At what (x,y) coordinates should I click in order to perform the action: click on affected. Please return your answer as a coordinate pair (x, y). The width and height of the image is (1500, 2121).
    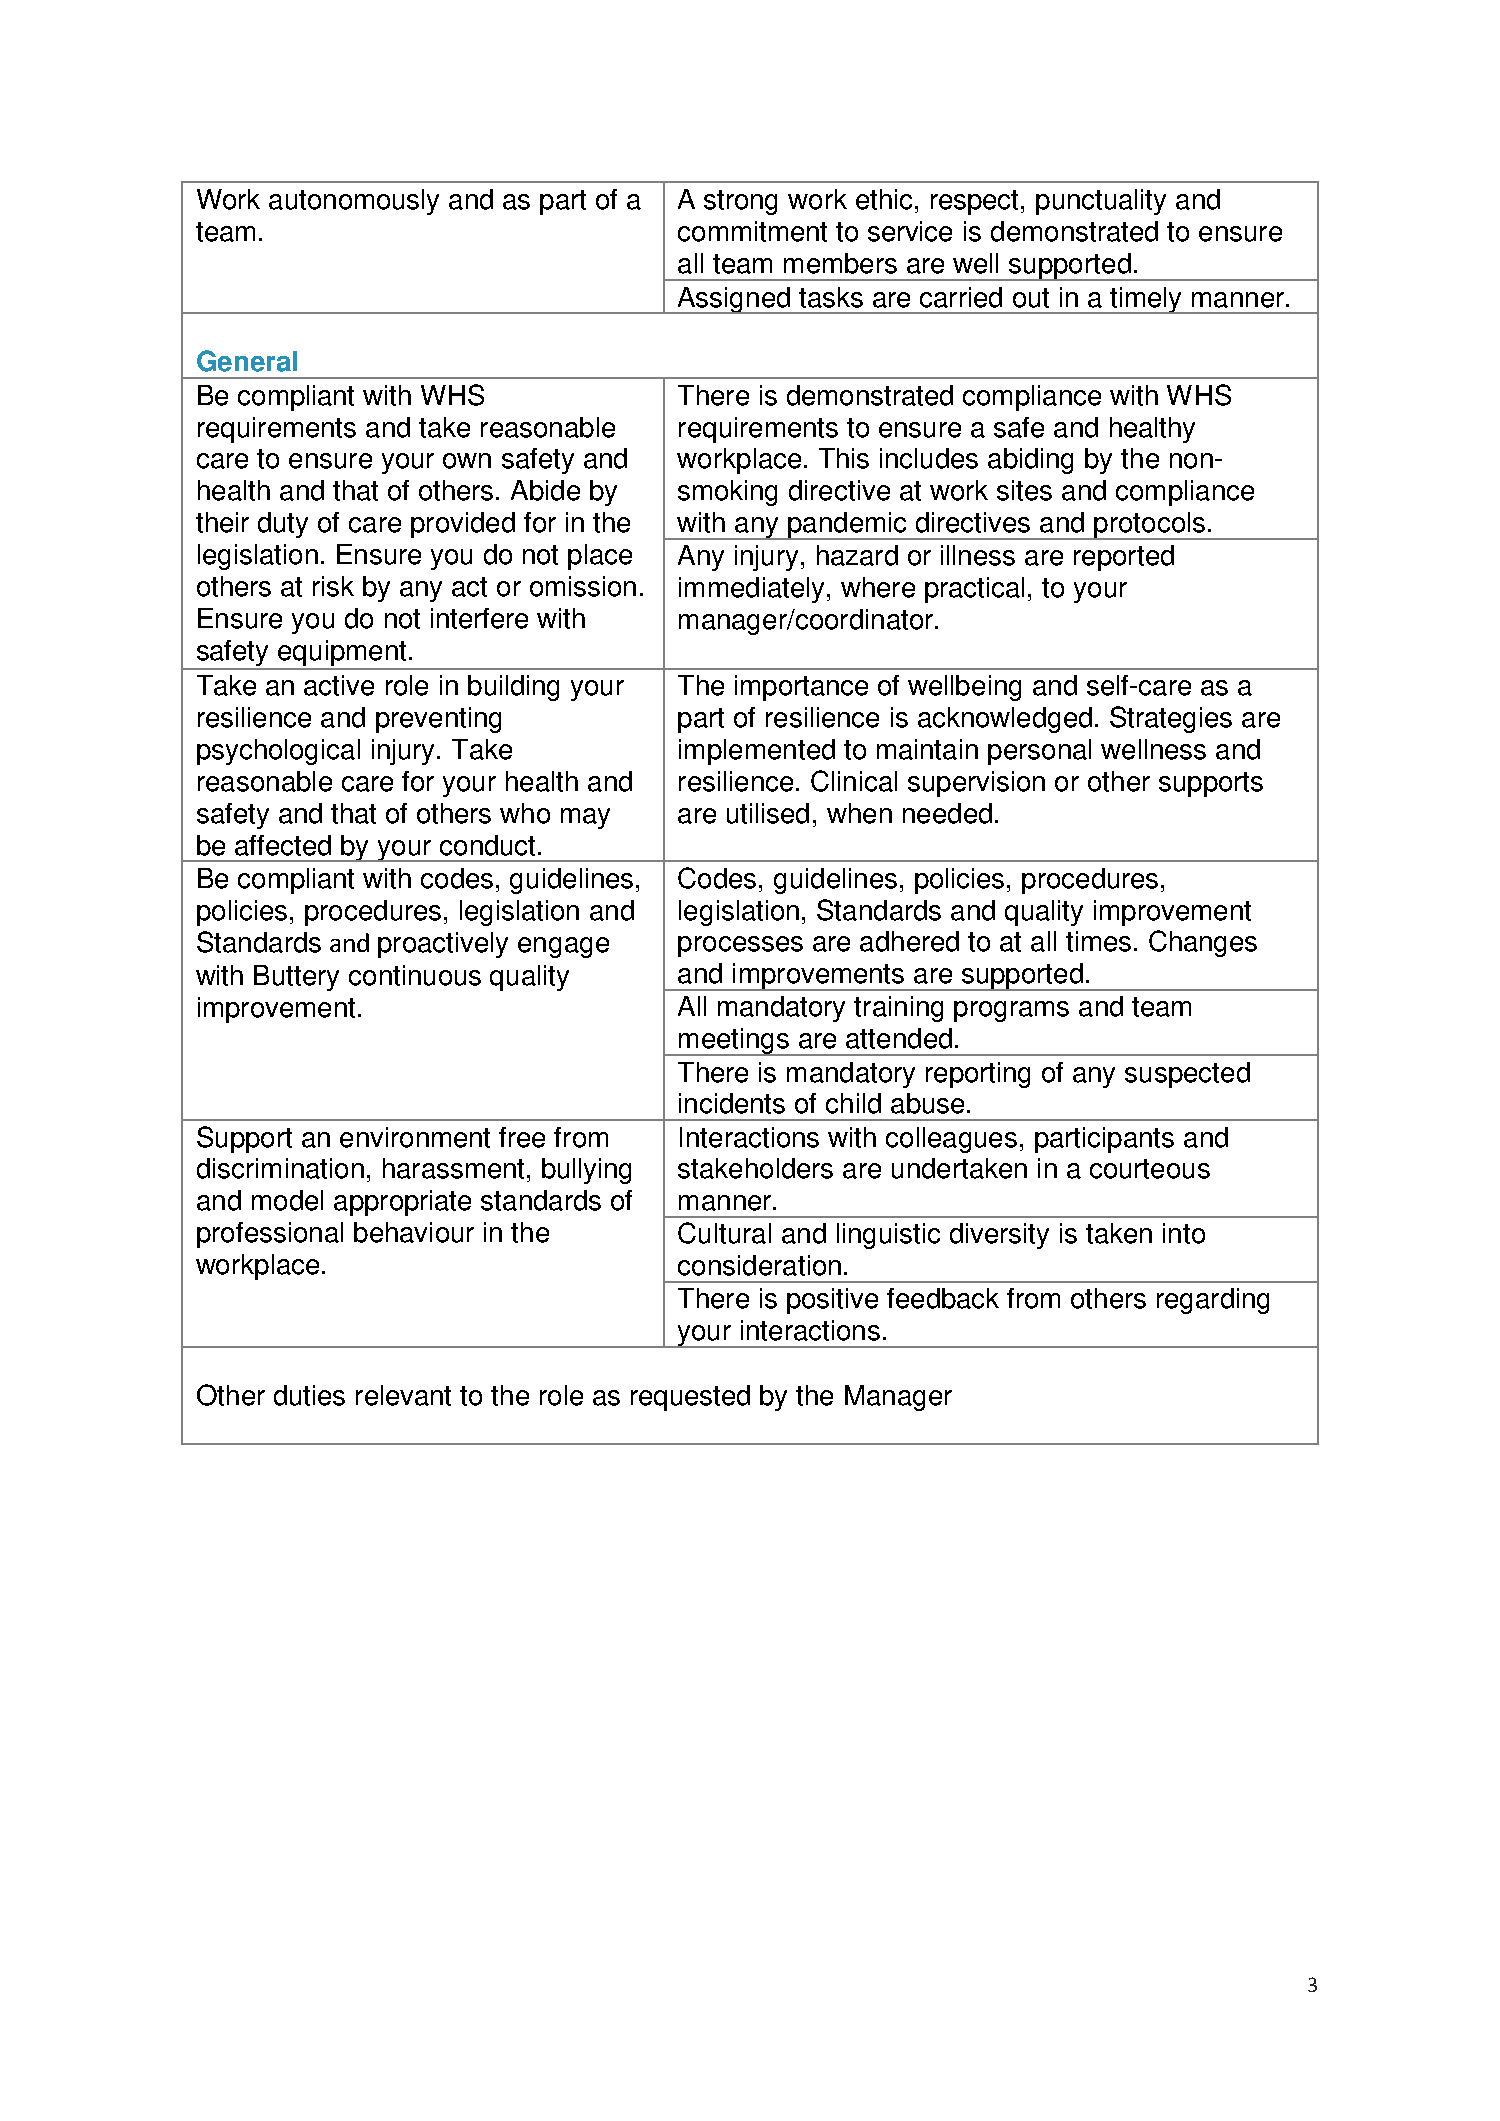
    Looking at the image, I should click on (283, 845).
